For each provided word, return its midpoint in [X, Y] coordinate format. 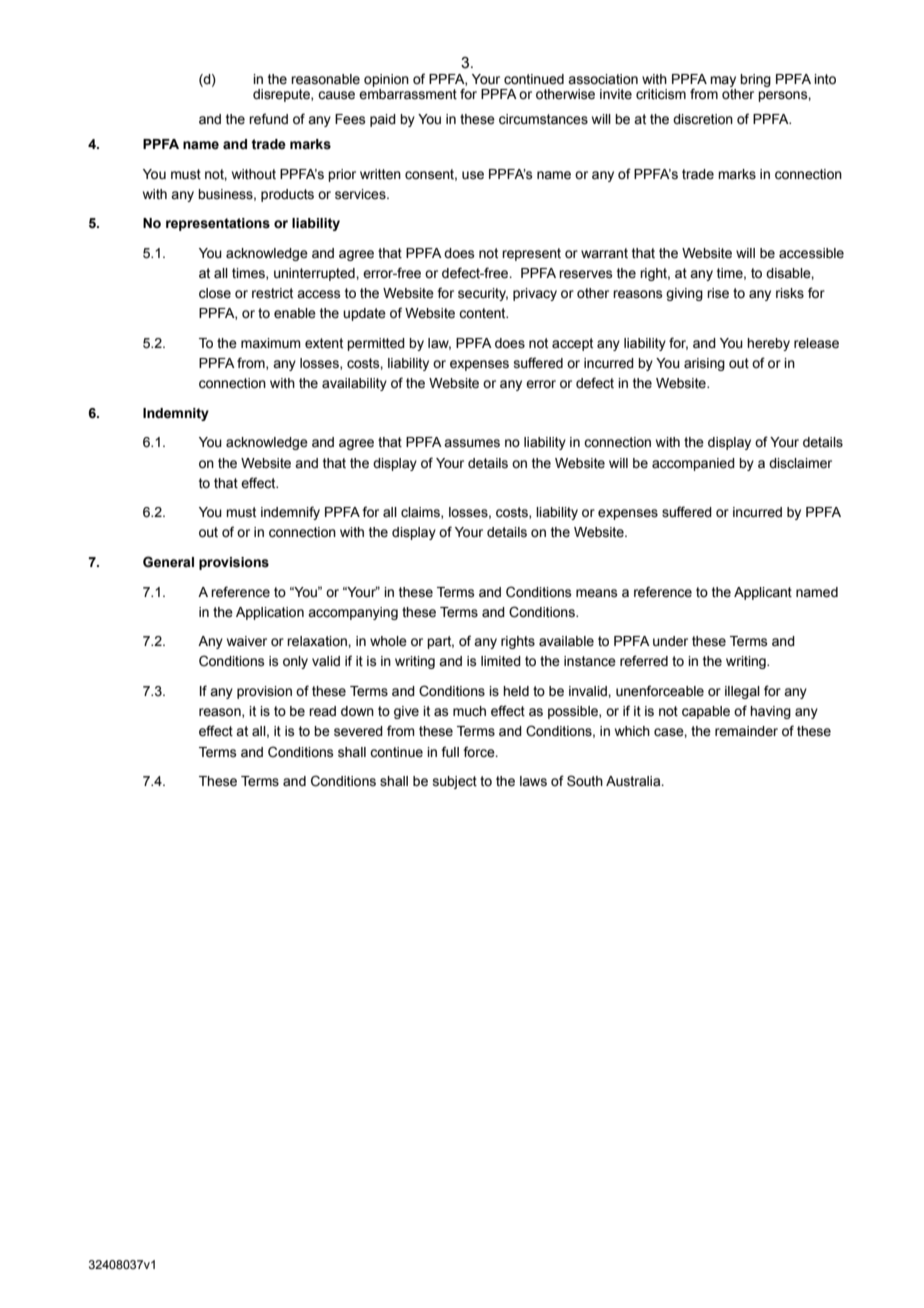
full [450, 751]
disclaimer [800, 463]
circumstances [543, 119]
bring [755, 80]
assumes [472, 443]
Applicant [763, 593]
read [322, 711]
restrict [272, 293]
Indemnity [176, 414]
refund [268, 119]
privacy [535, 294]
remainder [746, 731]
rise [718, 293]
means [597, 593]
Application [270, 613]
